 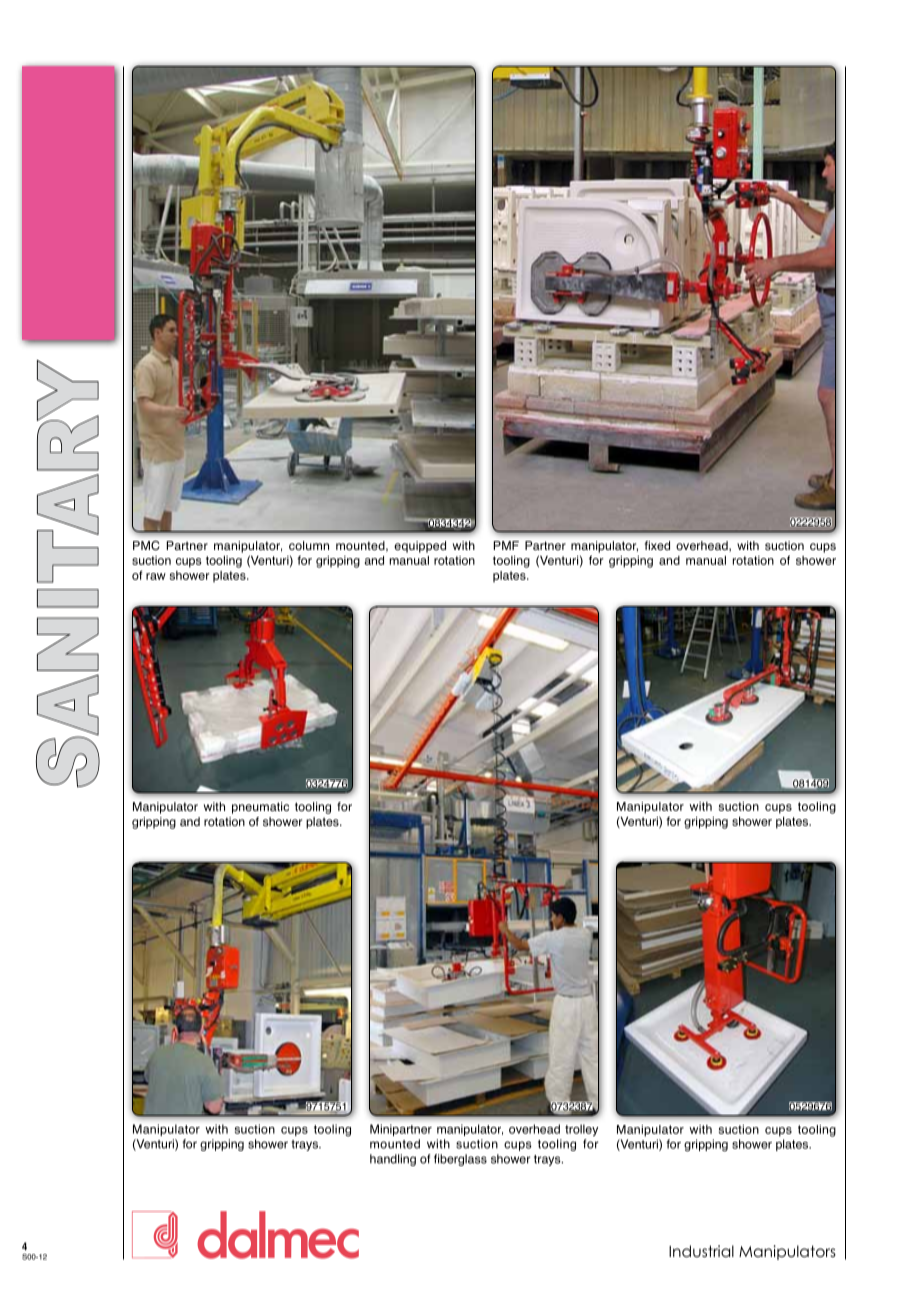 I want to click on Industrial, so click(x=701, y=1251).
